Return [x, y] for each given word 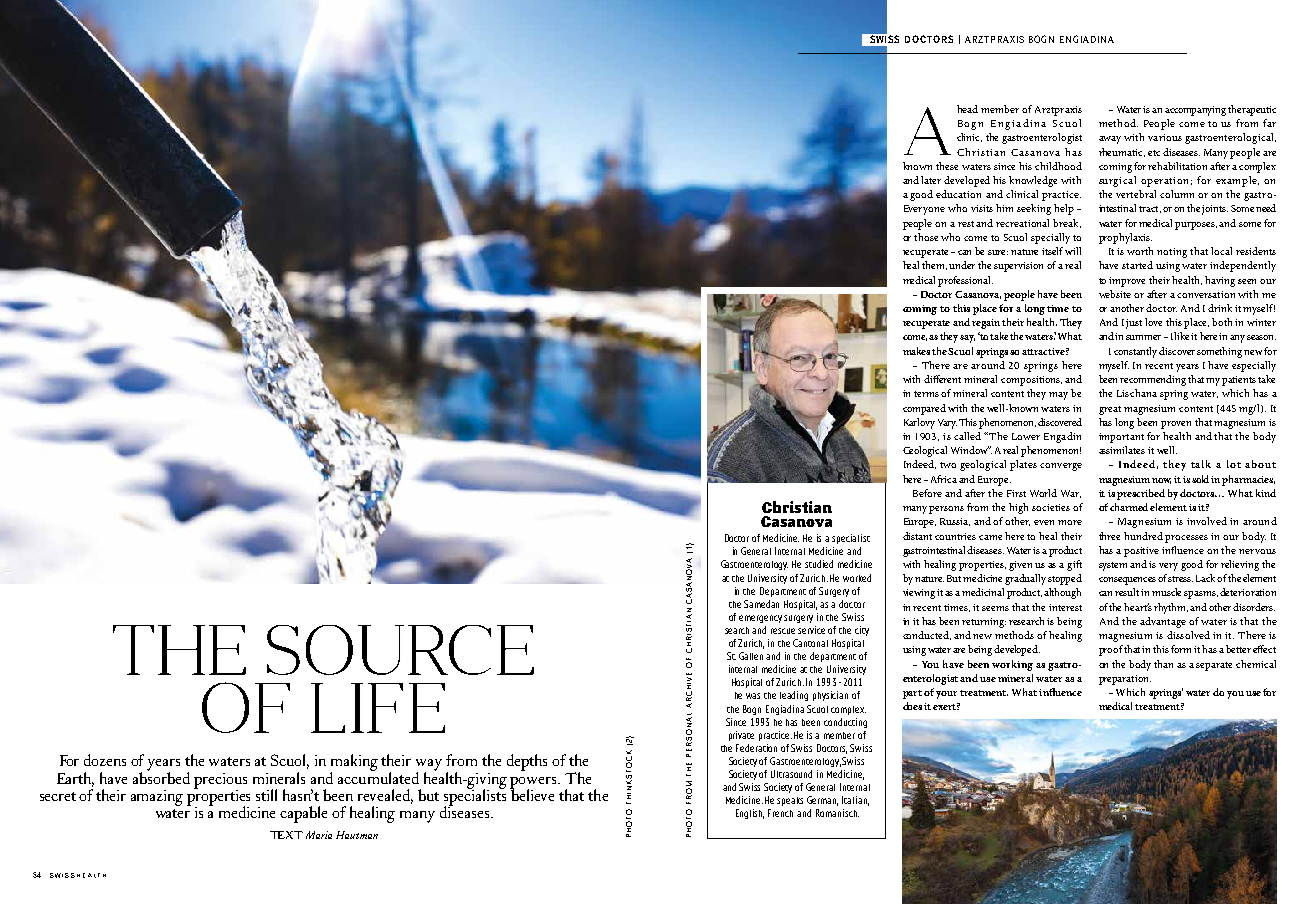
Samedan [761, 604]
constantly [1137, 352]
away [1110, 140]
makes [918, 351]
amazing [157, 798]
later [931, 180]
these [947, 166]
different [942, 379]
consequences [1127, 581]
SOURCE [400, 650]
